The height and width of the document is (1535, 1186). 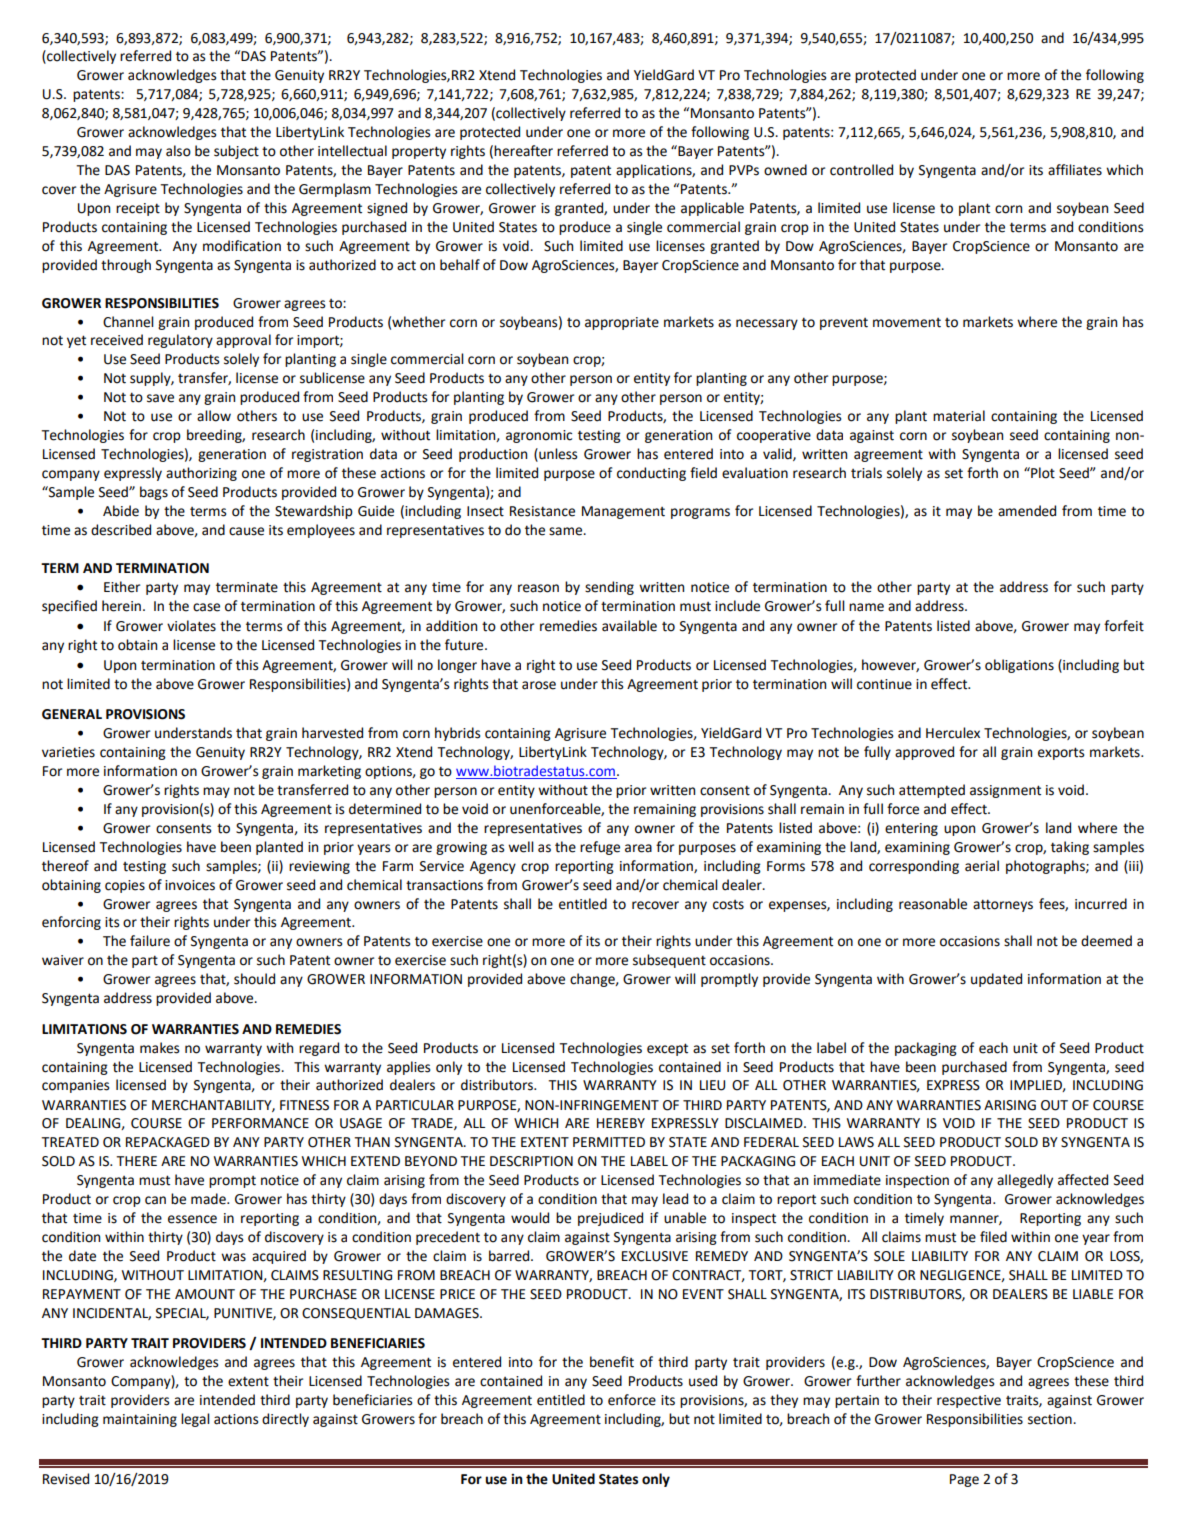 What do you see at coordinates (138, 209) in the document?
I see `receipt` at bounding box center [138, 209].
